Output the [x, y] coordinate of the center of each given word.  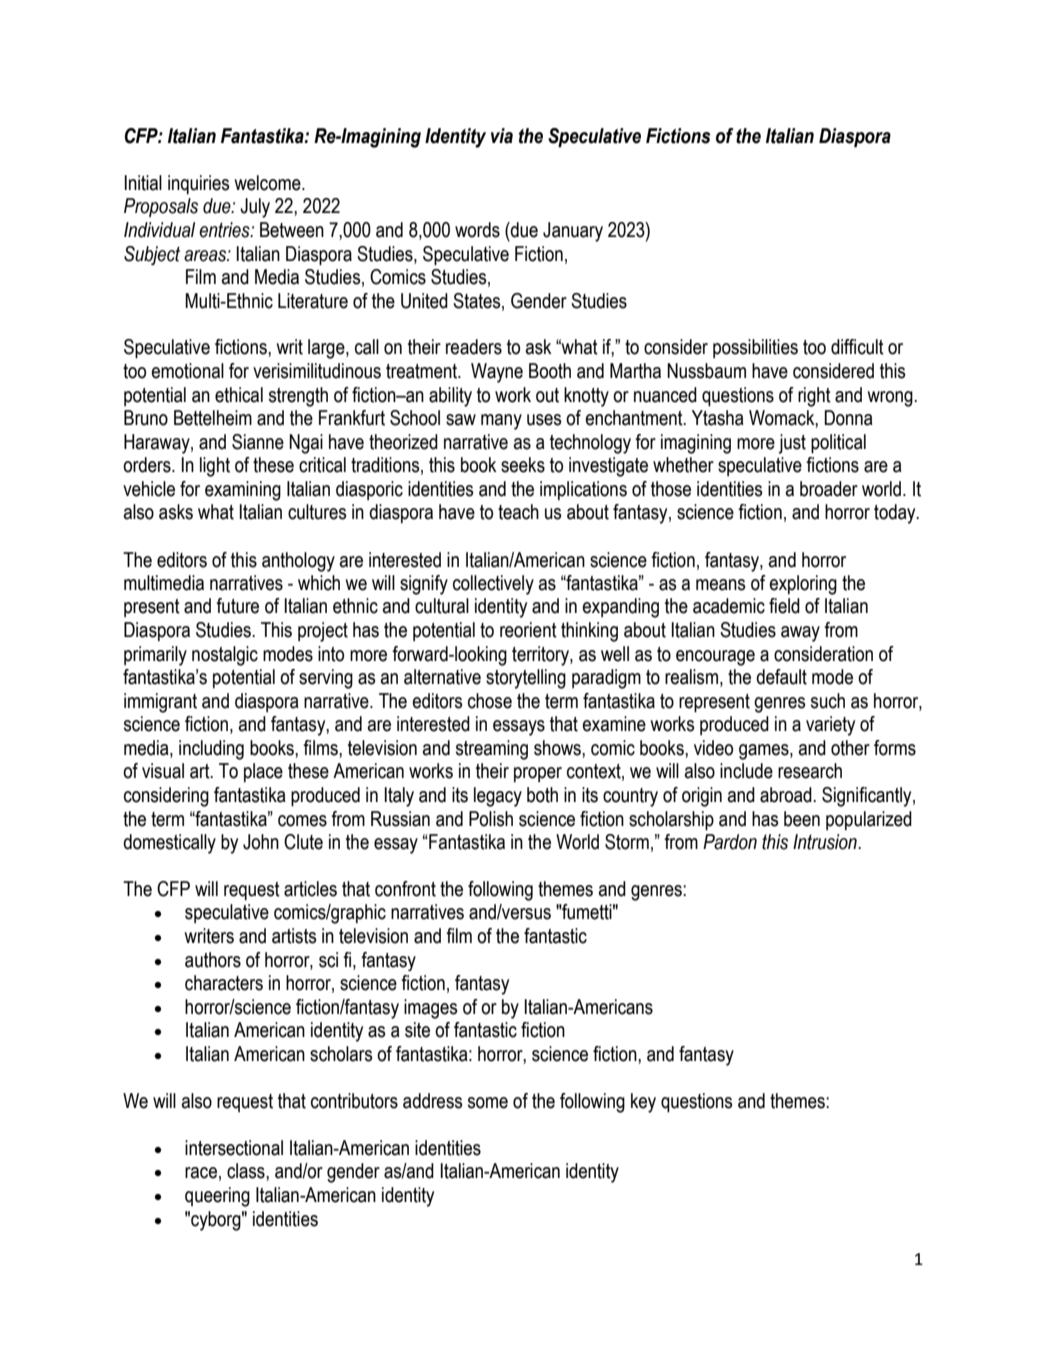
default [781, 677]
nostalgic [225, 656]
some [488, 1103]
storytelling [526, 679]
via [502, 136]
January [573, 232]
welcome [269, 183]
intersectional [234, 1148]
